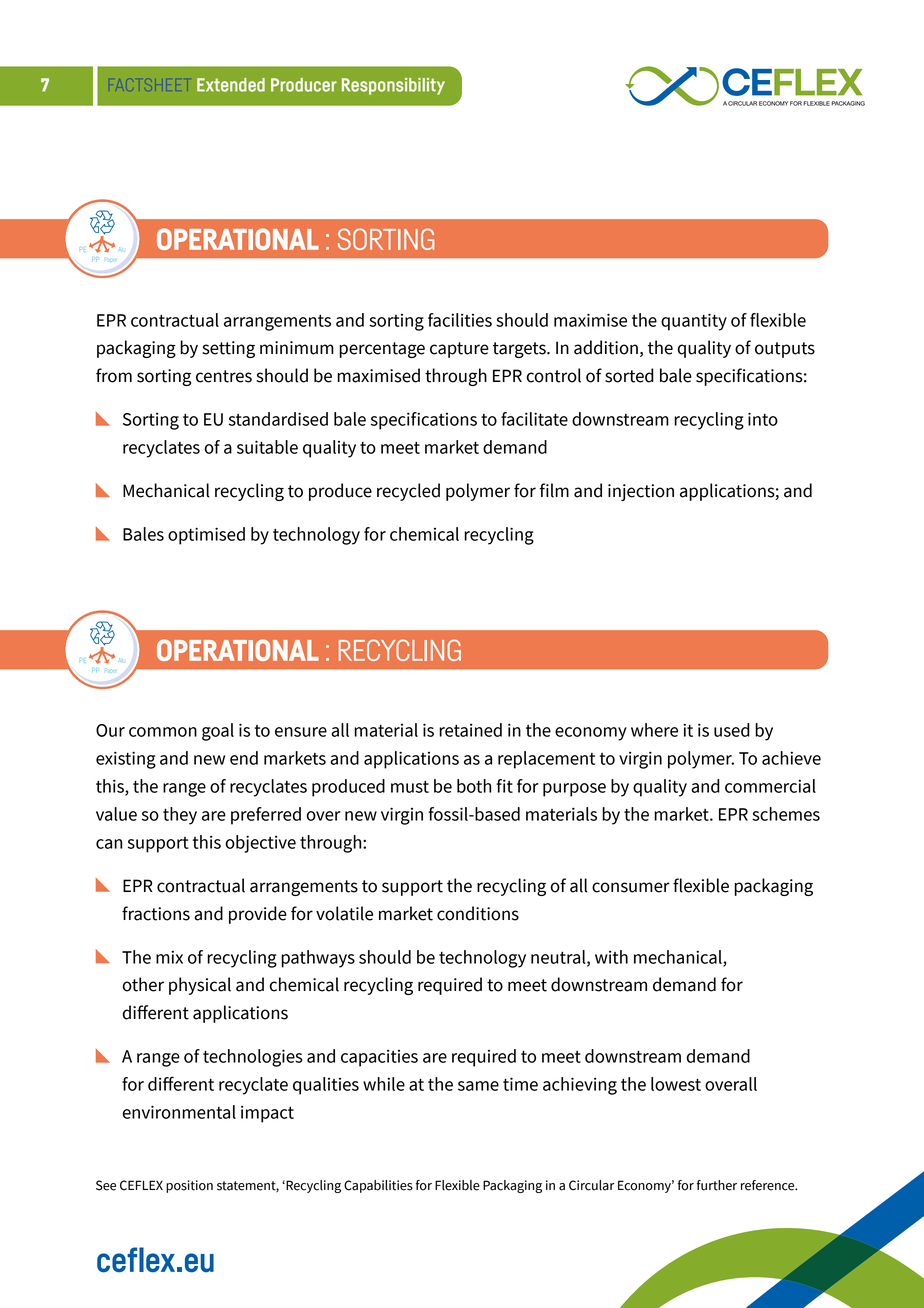 The width and height of the screenshot is (924, 1308). Describe the element at coordinates (785, 350) in the screenshot. I see `outputs` at that location.
